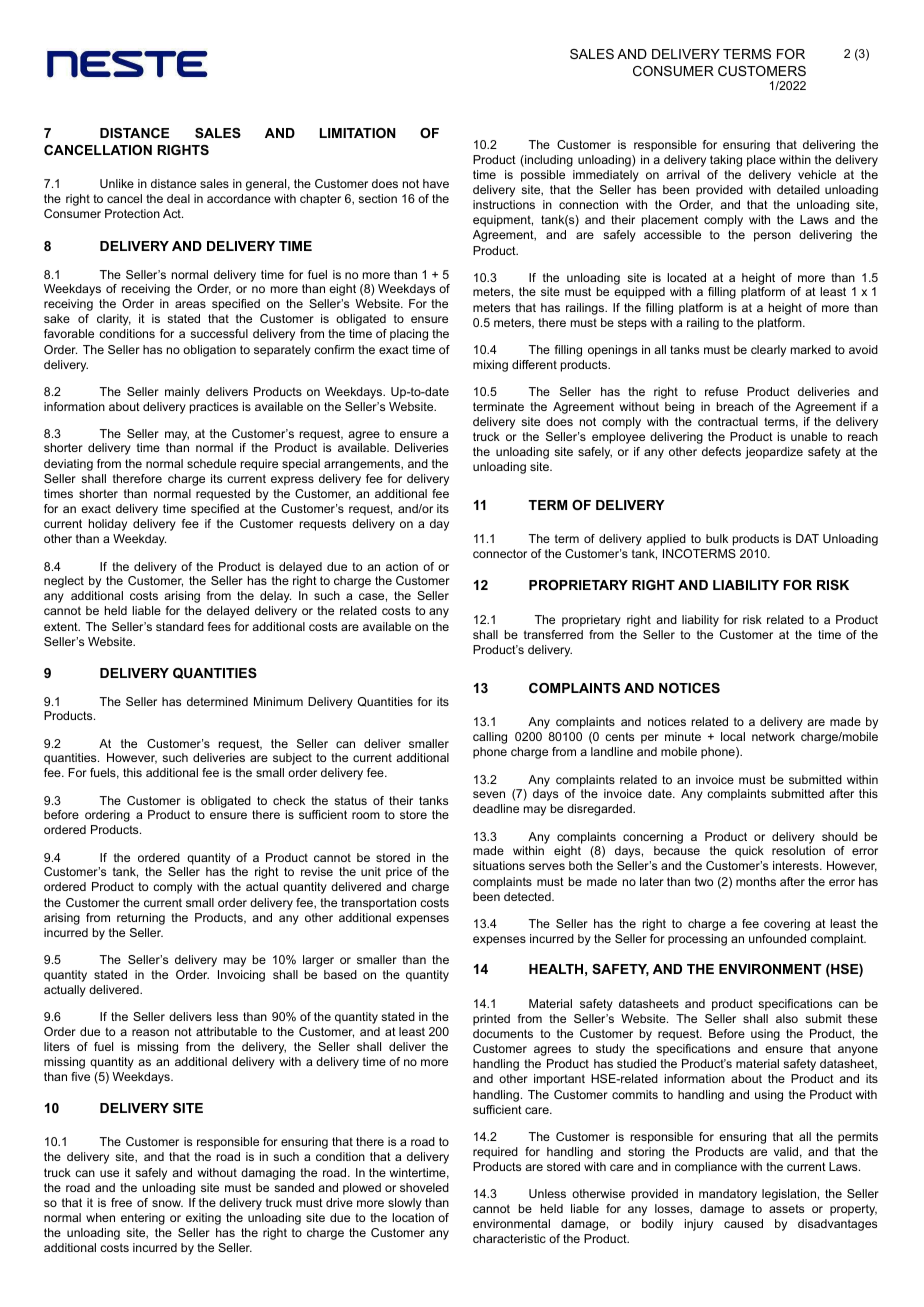 The image size is (924, 1307). Describe the element at coordinates (180, 626) in the screenshot. I see `standard` at that location.
